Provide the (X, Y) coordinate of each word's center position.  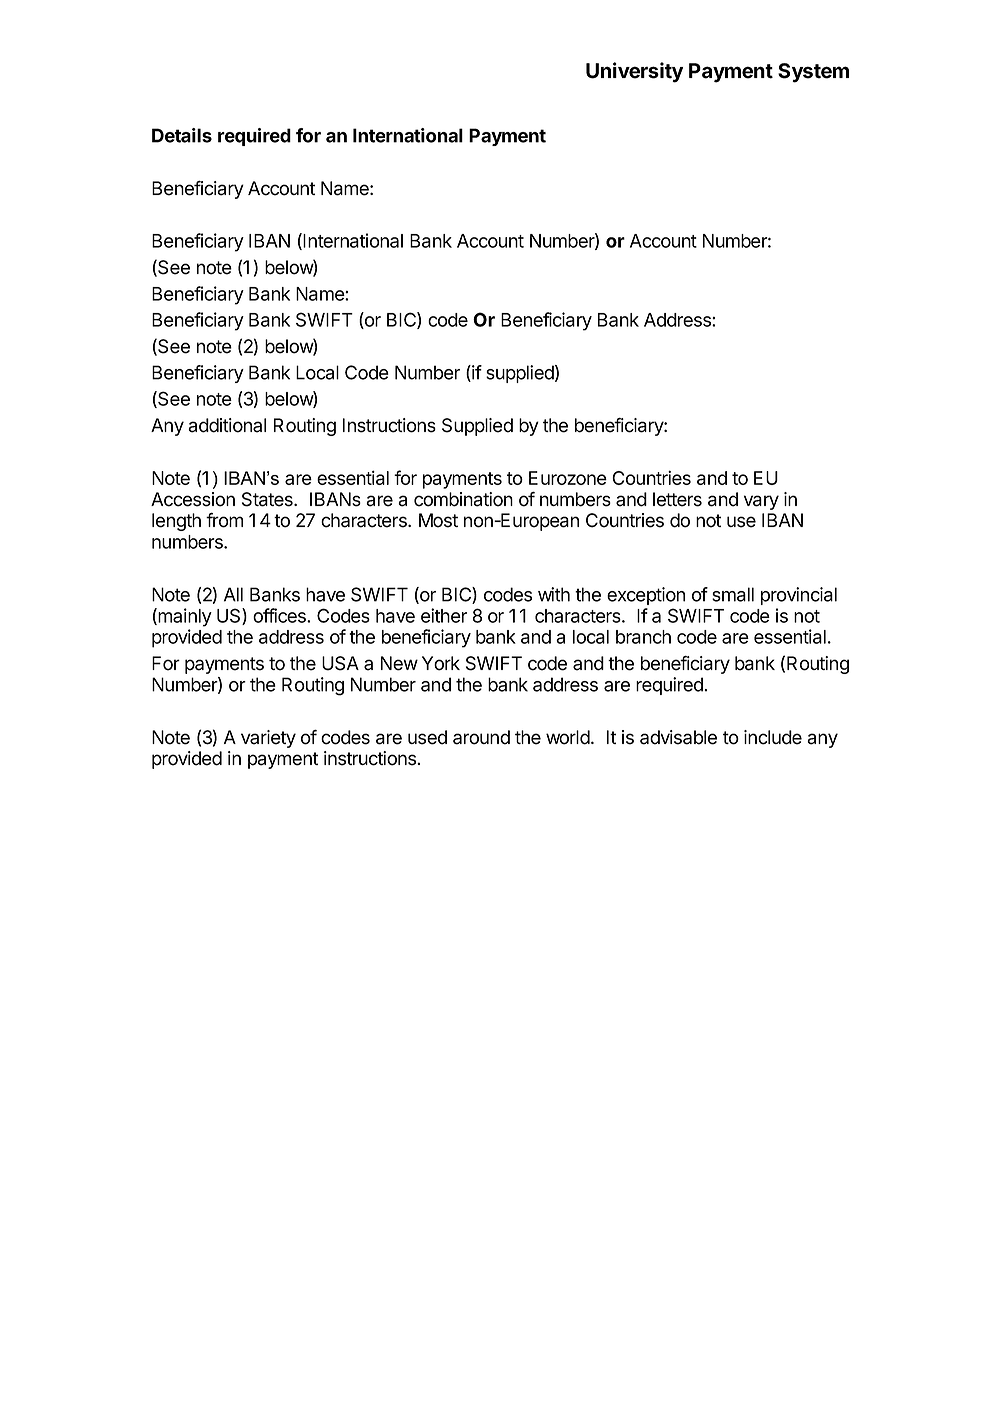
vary (761, 502)
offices (280, 615)
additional (227, 425)
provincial (799, 596)
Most (438, 520)
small (733, 594)
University (634, 72)
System (813, 73)
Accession (193, 499)
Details (182, 135)
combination (463, 499)
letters (677, 499)
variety (268, 739)
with (554, 594)
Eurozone (568, 478)
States (268, 499)
